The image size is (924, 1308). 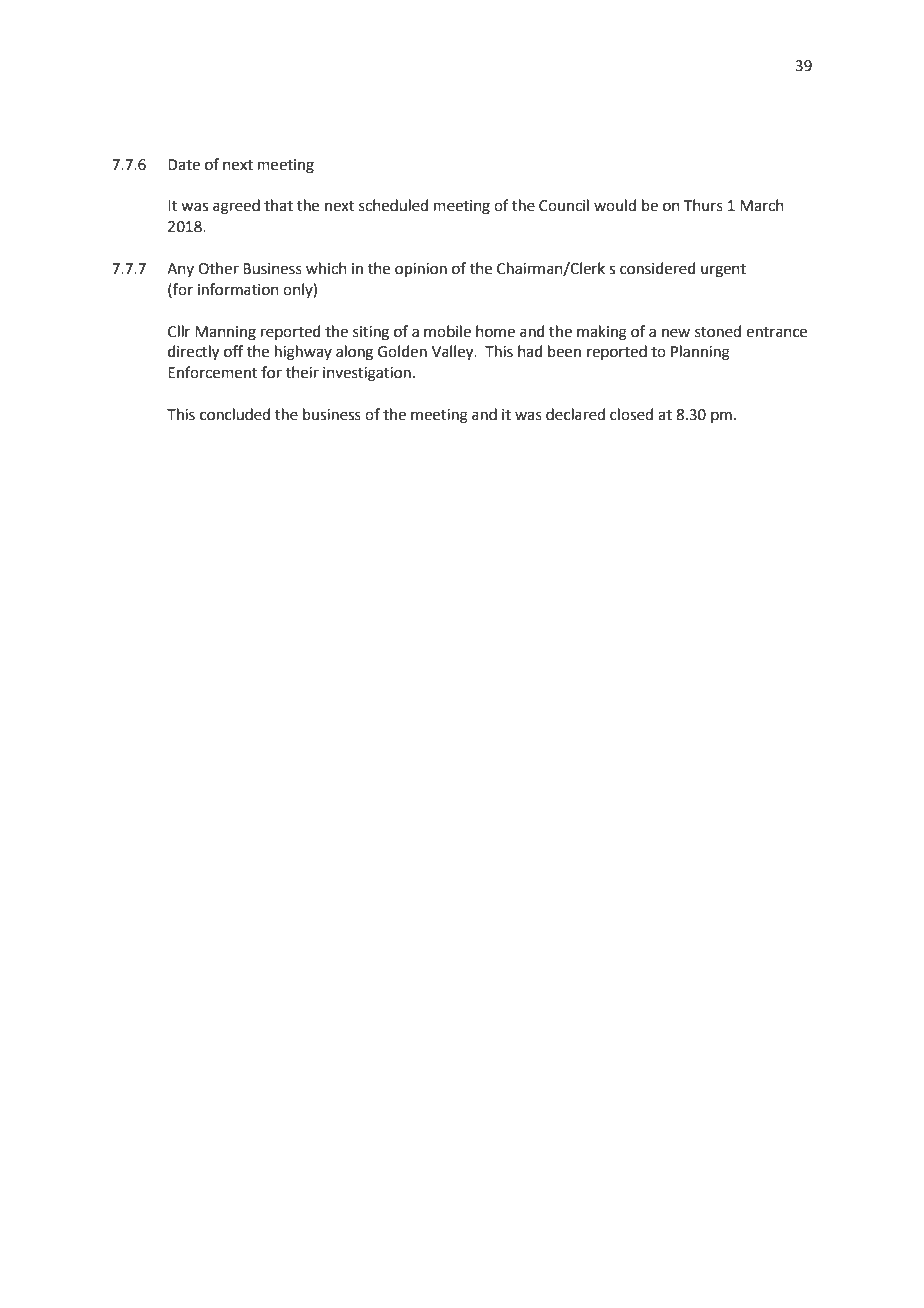 What do you see at coordinates (703, 205) in the image?
I see `Thurs` at bounding box center [703, 205].
